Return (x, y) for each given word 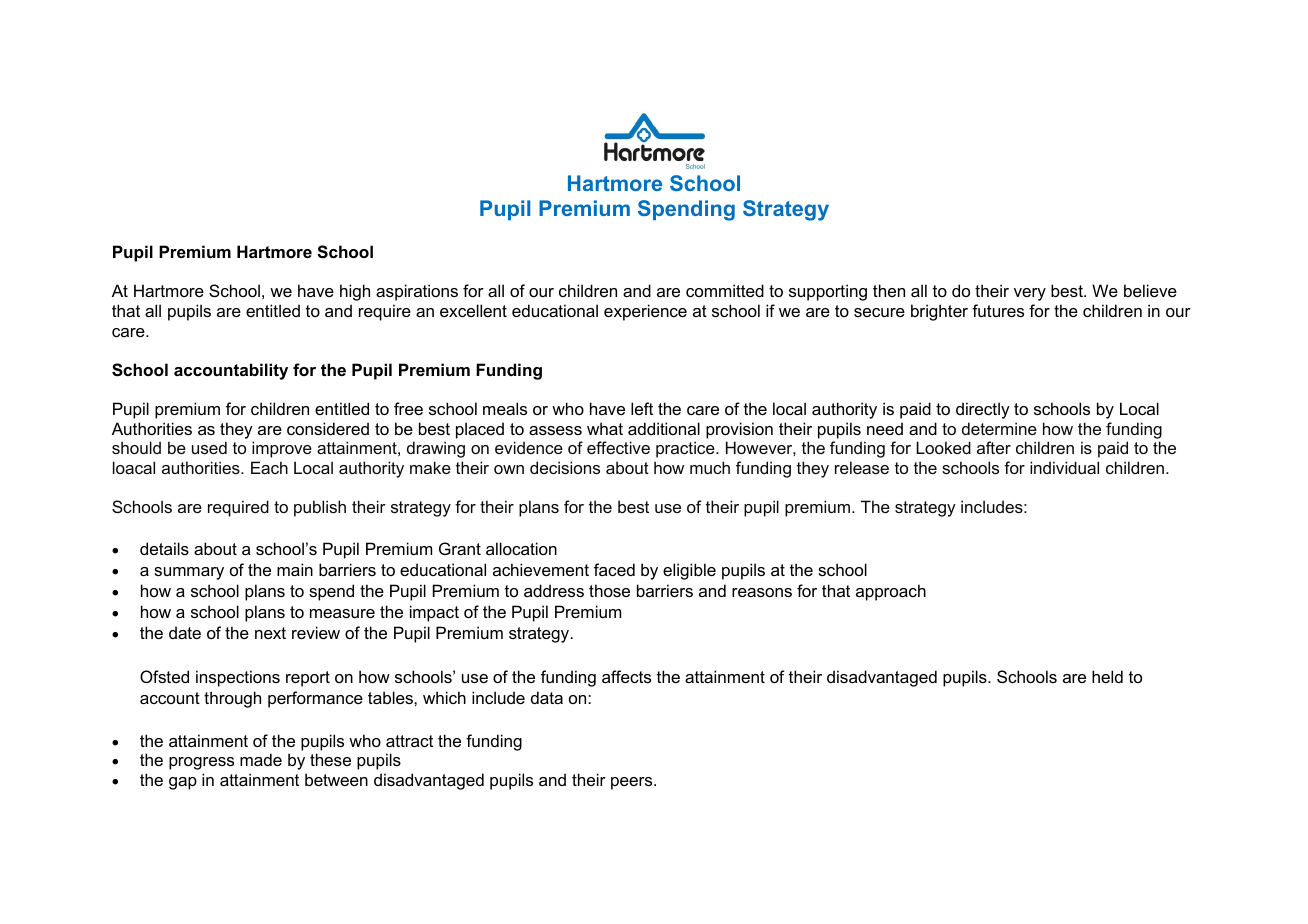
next (270, 633)
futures (998, 310)
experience (645, 312)
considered (328, 428)
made (261, 759)
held (1107, 676)
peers (633, 783)
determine (999, 428)
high (355, 292)
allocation (521, 548)
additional (664, 428)
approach (891, 592)
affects (626, 676)
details (164, 548)
